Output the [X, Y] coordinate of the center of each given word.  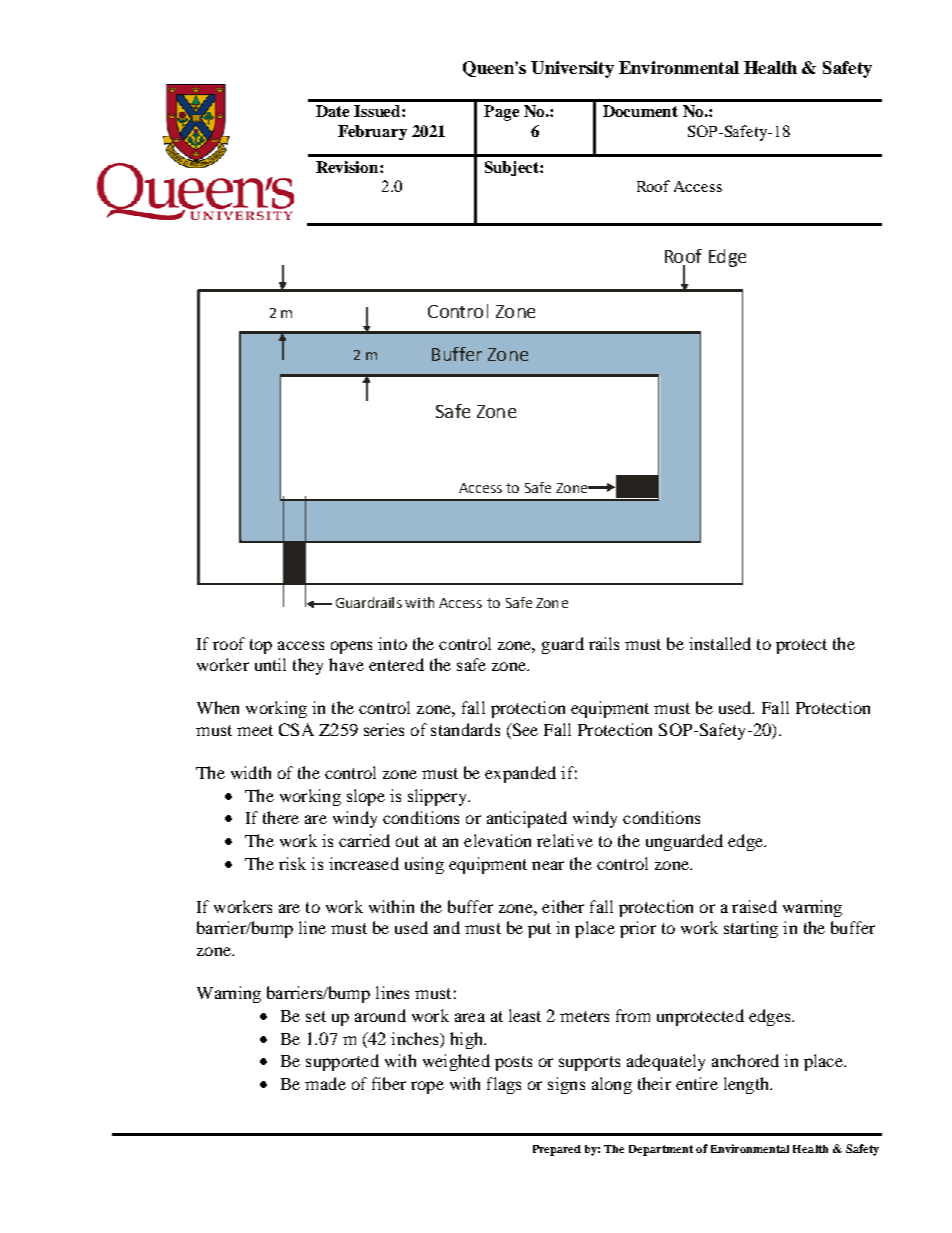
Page [501, 113]
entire [697, 1083]
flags [504, 1085]
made [325, 1083]
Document [640, 111]
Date [332, 111]
